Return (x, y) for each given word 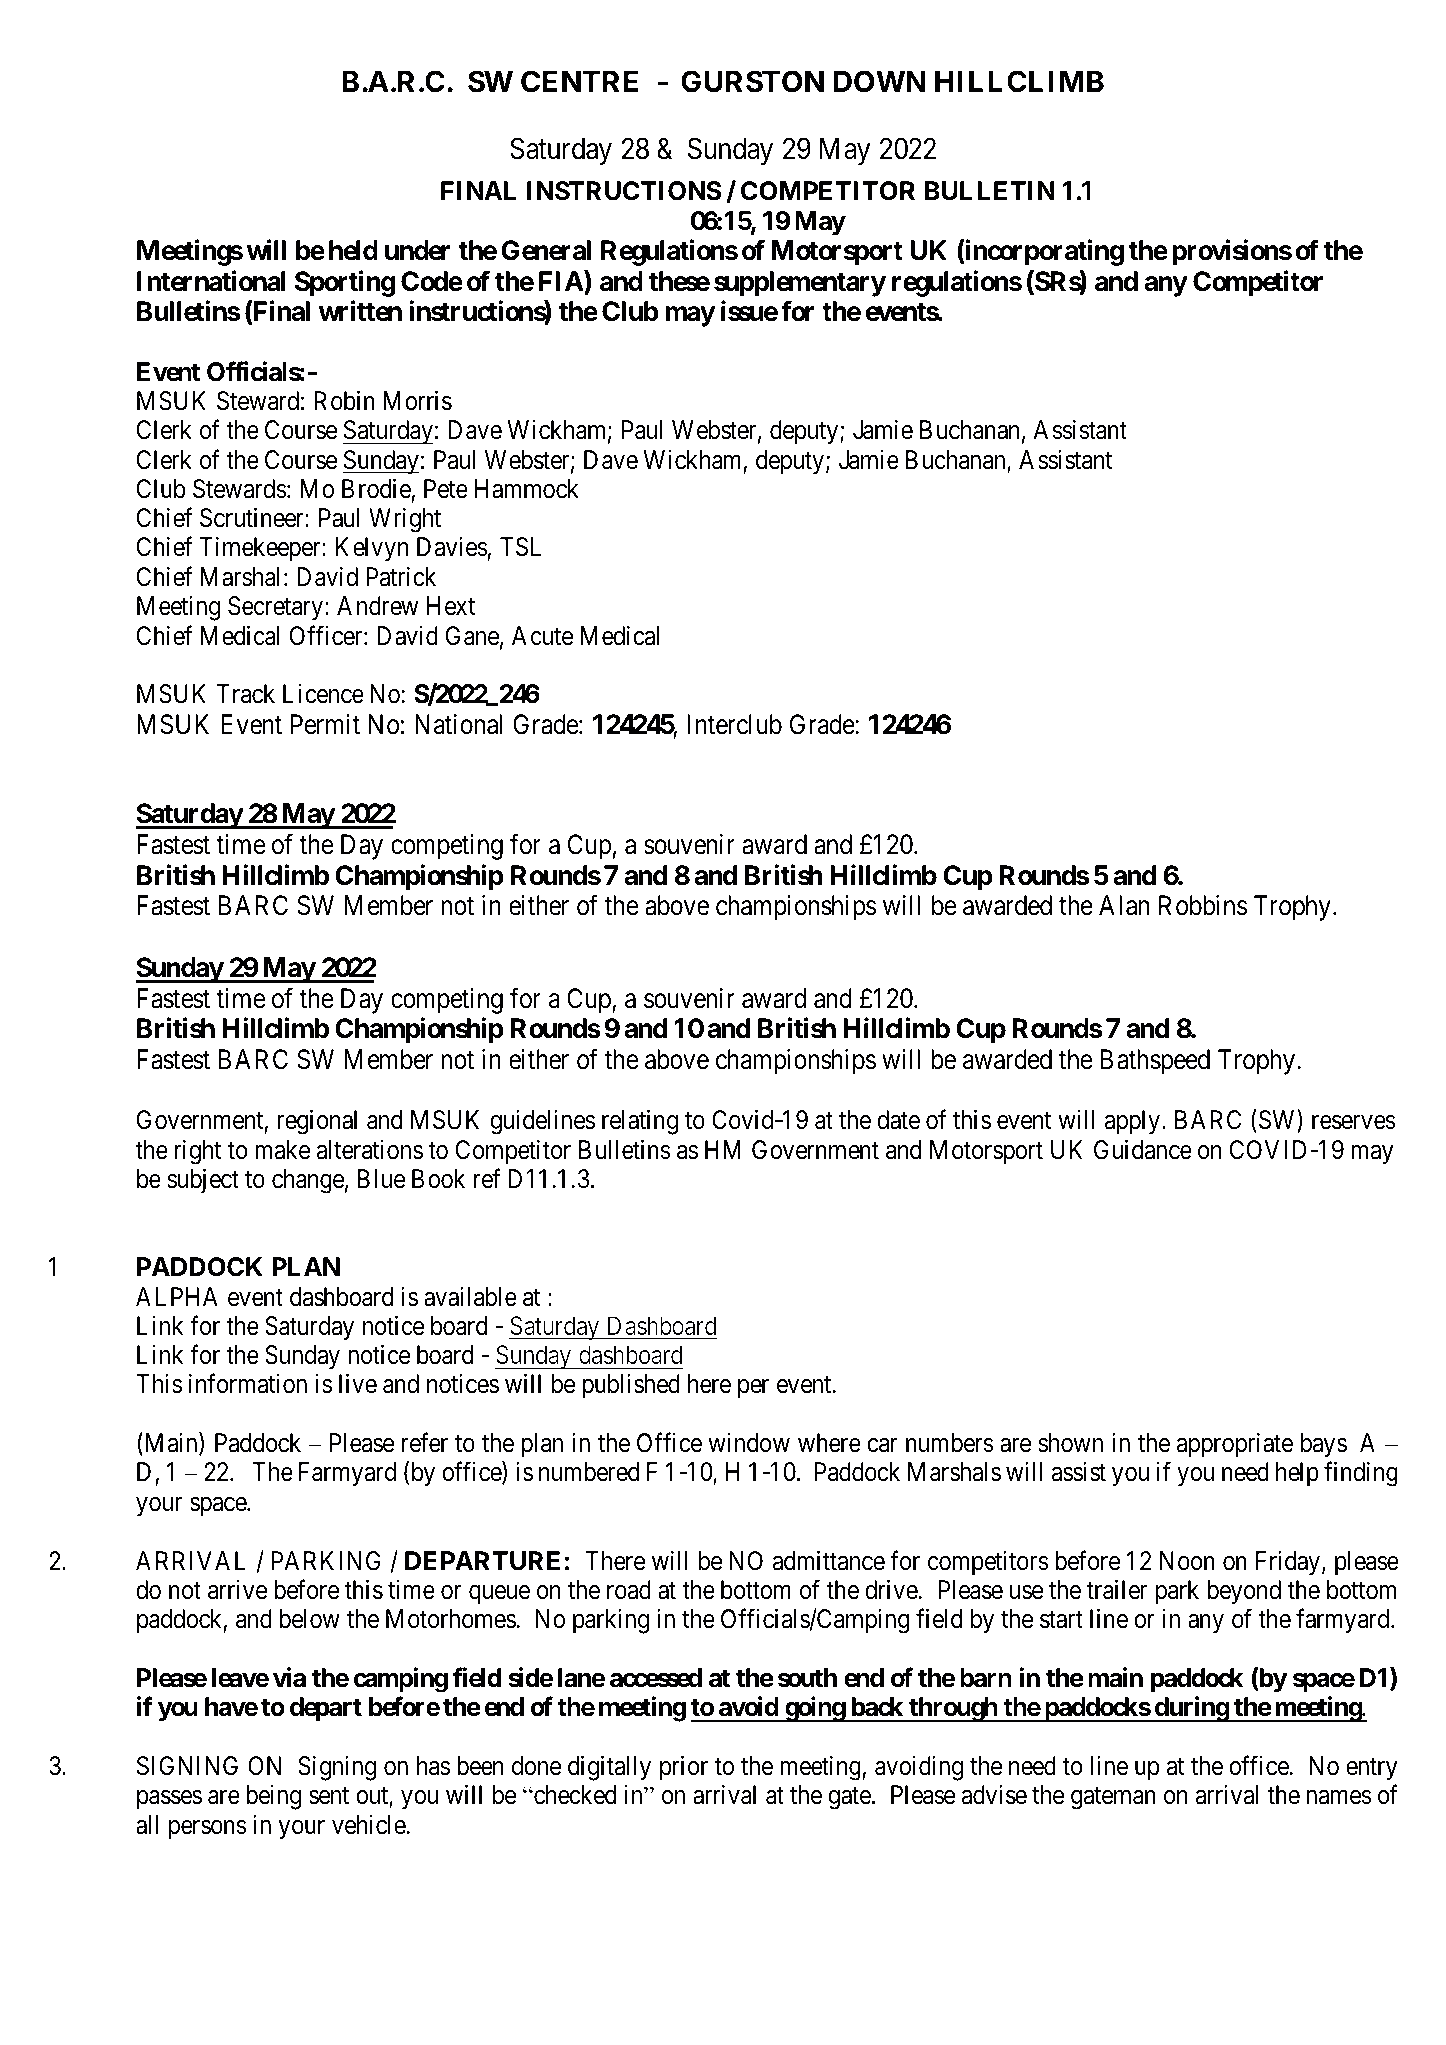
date (898, 1120)
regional (317, 1122)
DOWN (879, 81)
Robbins (1203, 905)
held (353, 250)
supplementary (800, 284)
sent (329, 1796)
